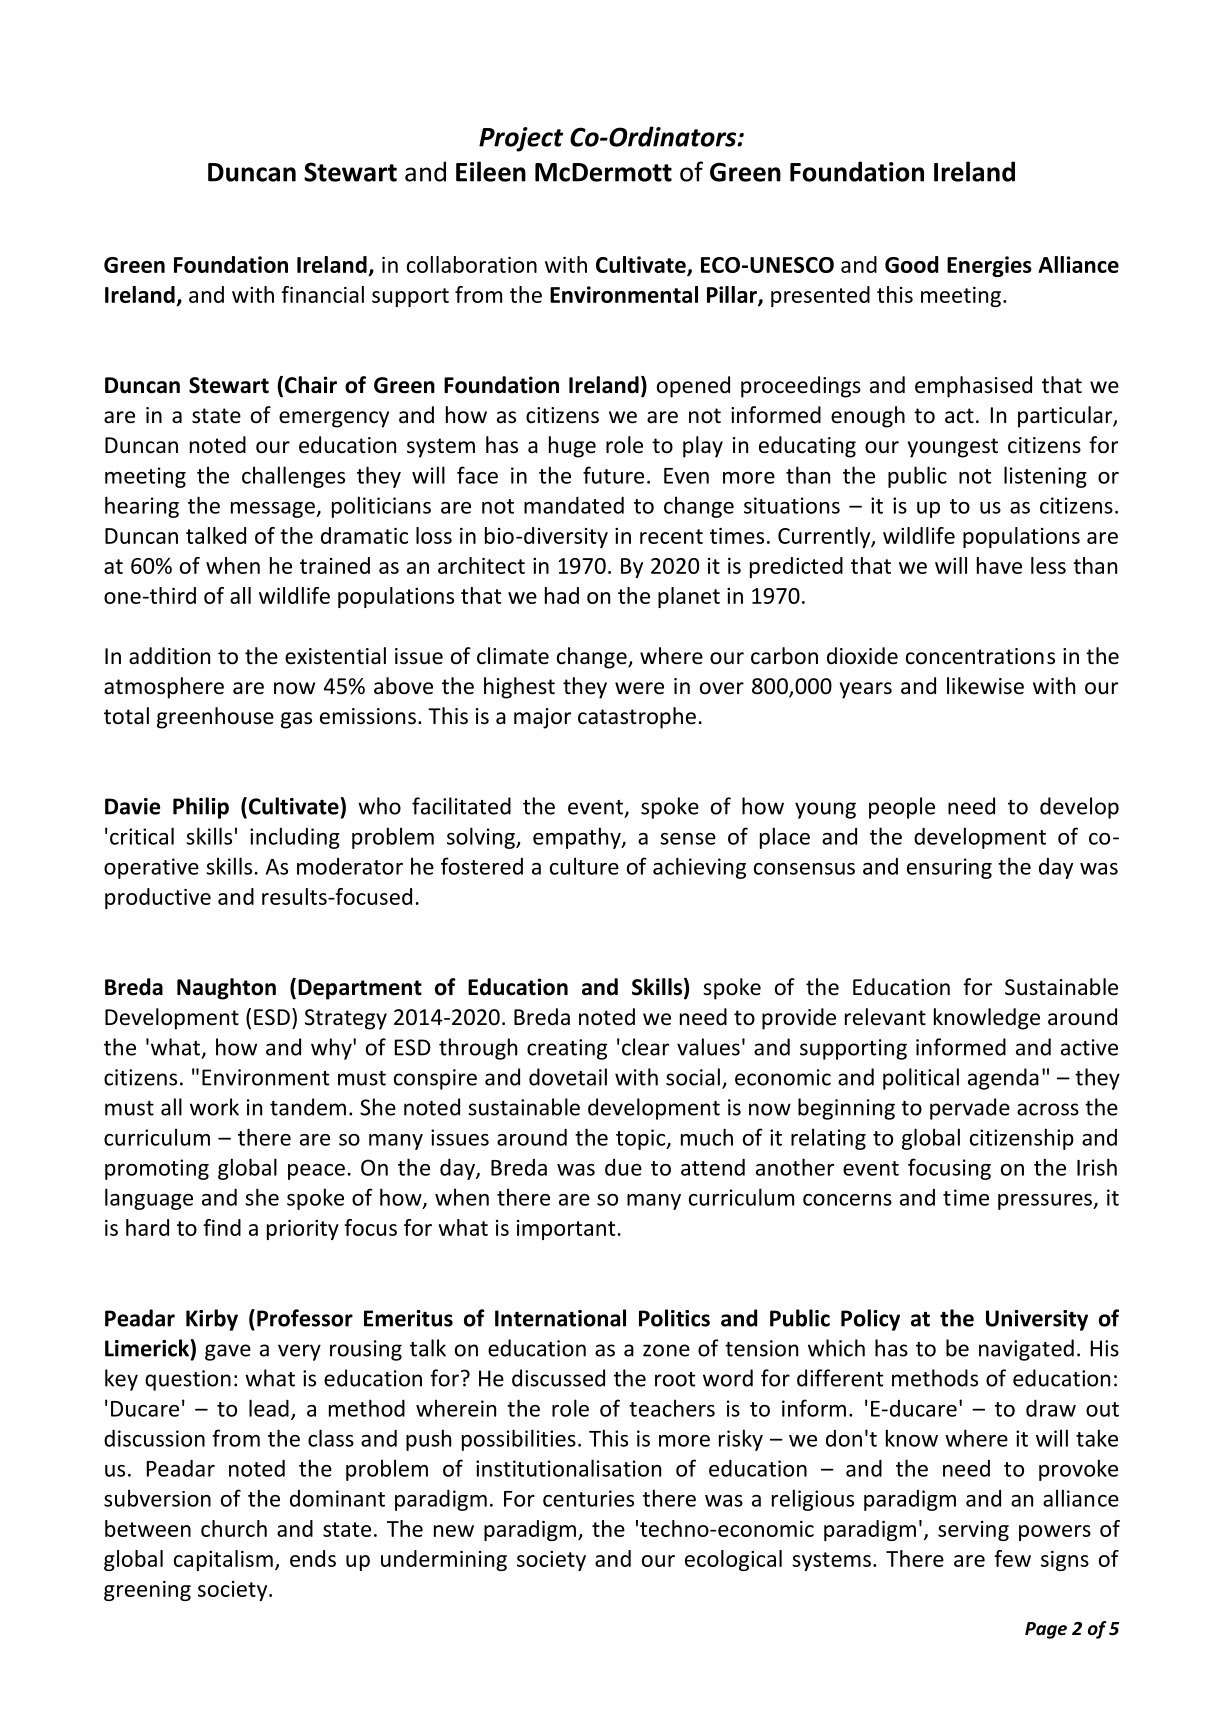 The image size is (1223, 1729). I want to click on work, so click(214, 1107).
